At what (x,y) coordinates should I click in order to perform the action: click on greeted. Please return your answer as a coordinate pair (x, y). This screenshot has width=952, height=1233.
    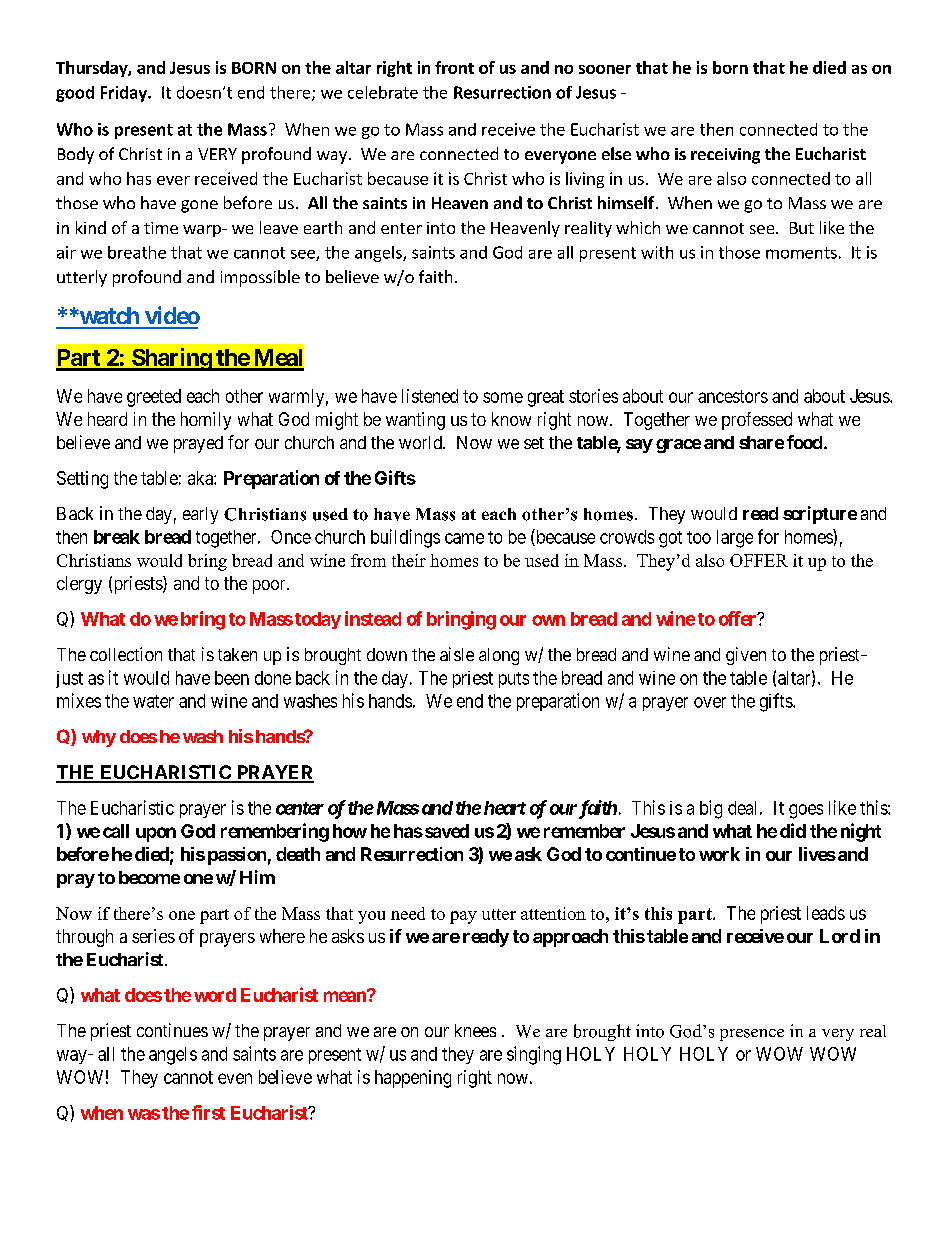
    Looking at the image, I should click on (154, 398).
